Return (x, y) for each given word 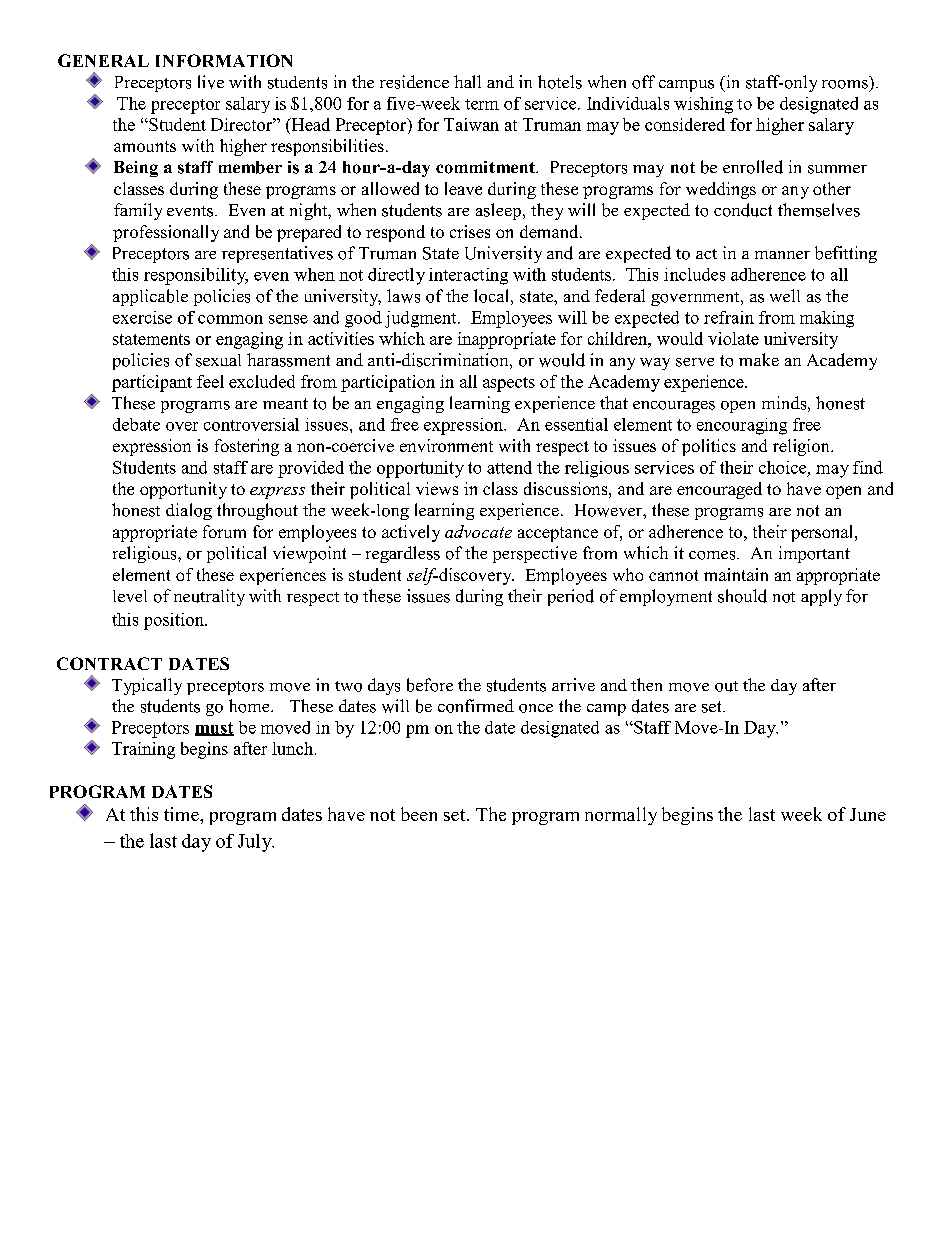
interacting (468, 276)
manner (782, 255)
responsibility (196, 276)
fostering (247, 447)
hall (467, 81)
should (742, 596)
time (182, 814)
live (211, 82)
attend (509, 467)
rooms (845, 84)
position (175, 621)
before (430, 685)
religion (802, 447)
